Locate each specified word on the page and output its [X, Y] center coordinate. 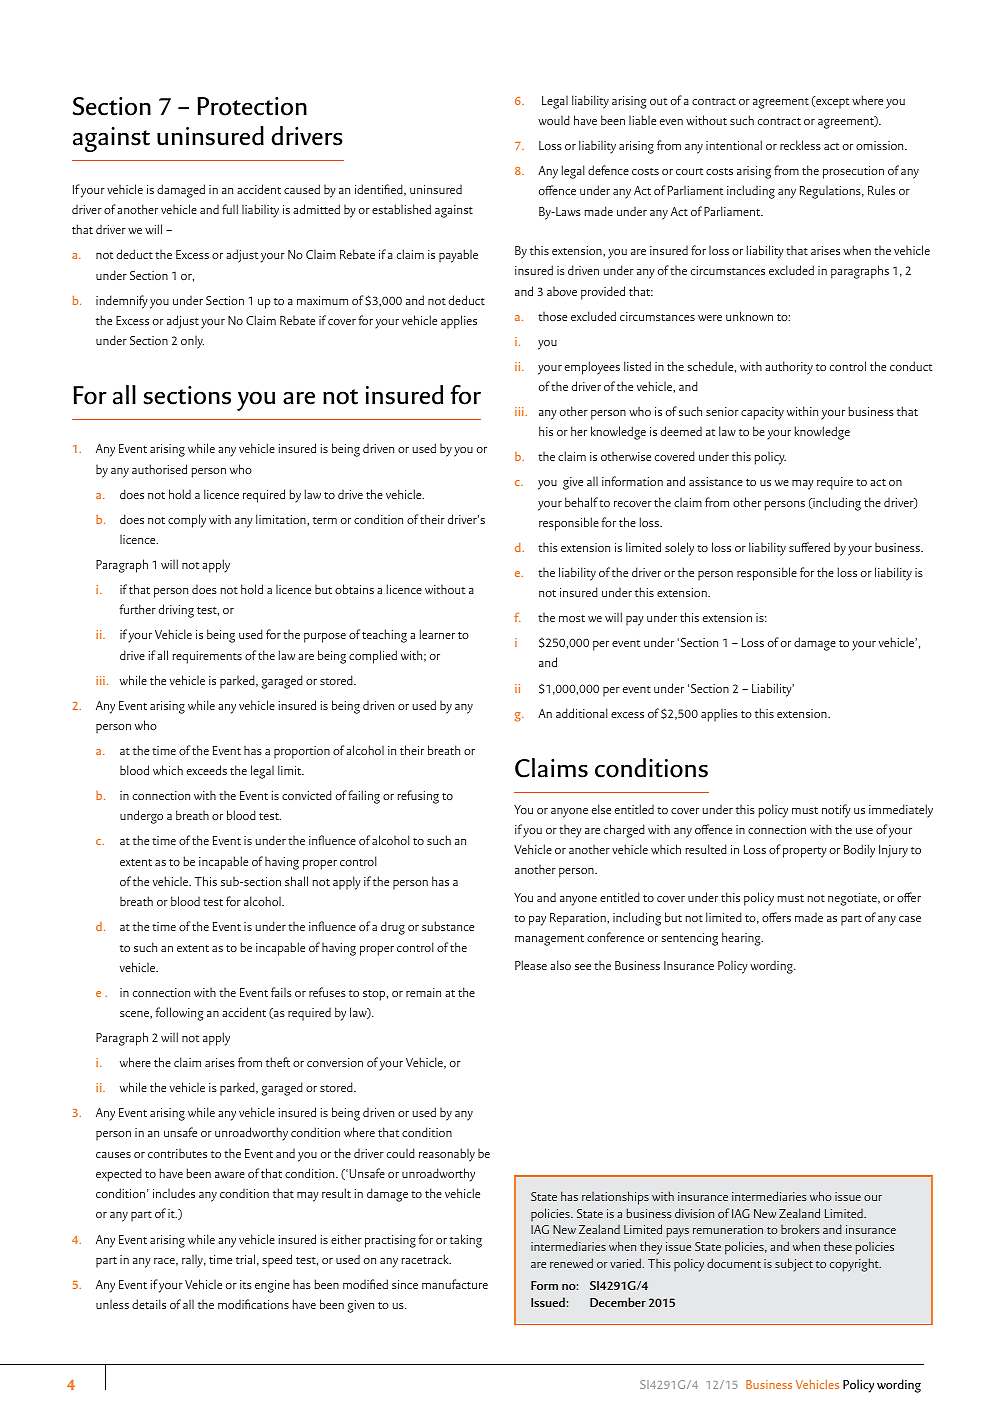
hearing [742, 939]
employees [592, 368]
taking [466, 1241]
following [179, 1014]
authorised [159, 469]
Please [531, 965]
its [246, 1284]
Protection [252, 106]
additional [582, 713]
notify [836, 811]
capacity [762, 413]
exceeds [207, 770]
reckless [800, 145]
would [554, 120]
